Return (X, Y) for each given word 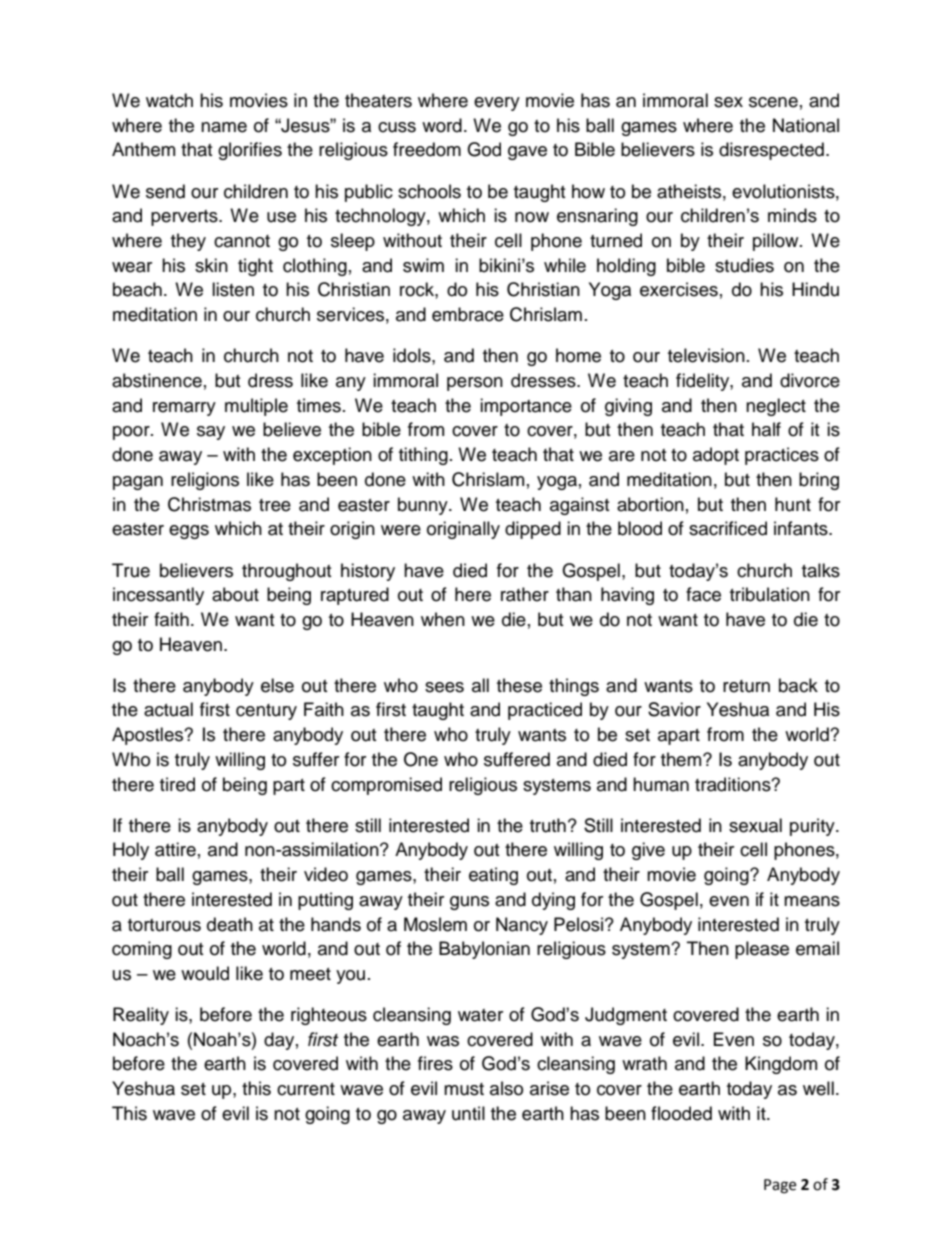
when (443, 619)
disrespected (771, 151)
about (235, 594)
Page (780, 1186)
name (224, 127)
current (306, 1089)
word (442, 125)
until (468, 1113)
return (746, 686)
